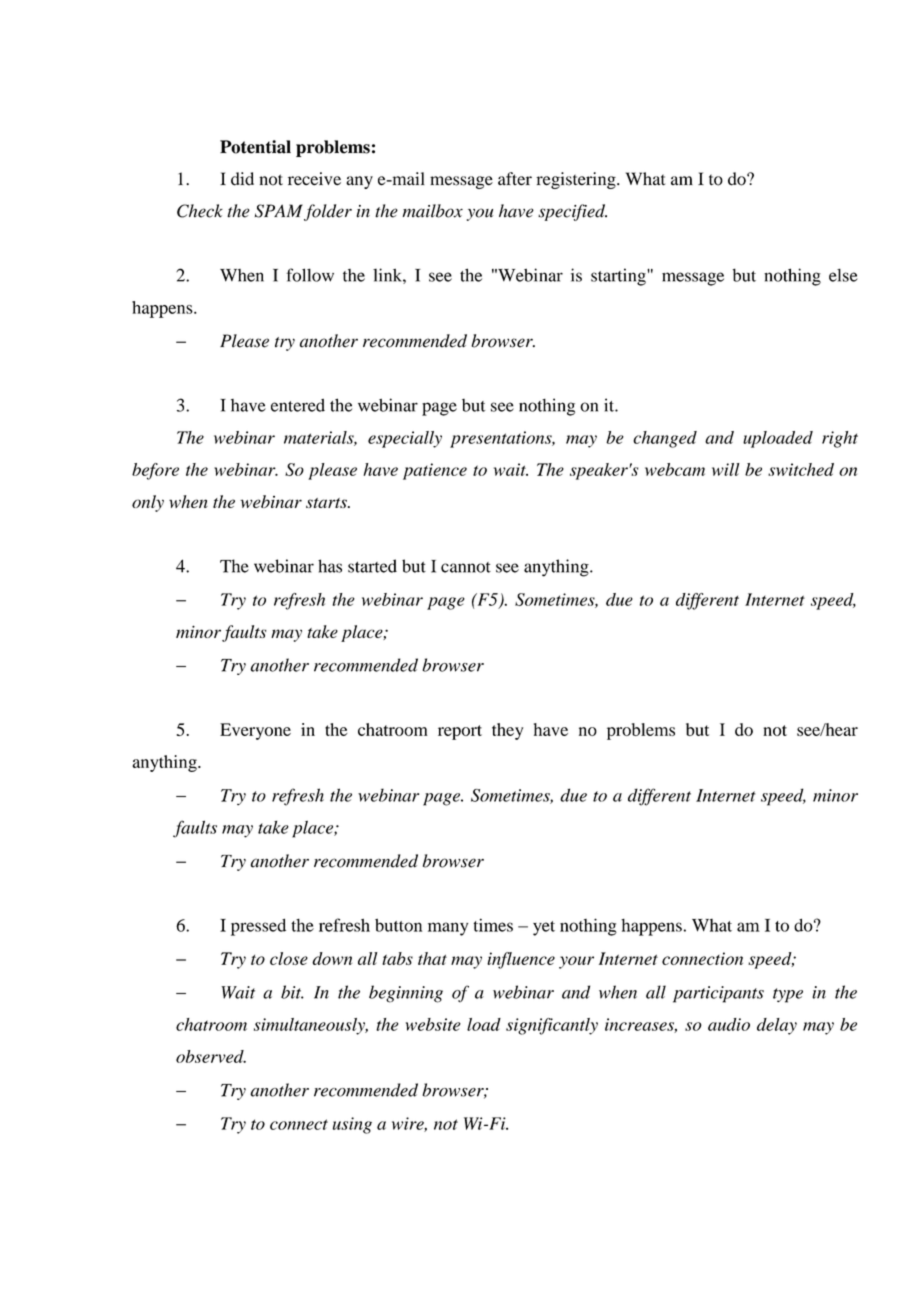 The image size is (924, 1308). Describe the element at coordinates (515, 179) in the screenshot. I see `after` at that location.
